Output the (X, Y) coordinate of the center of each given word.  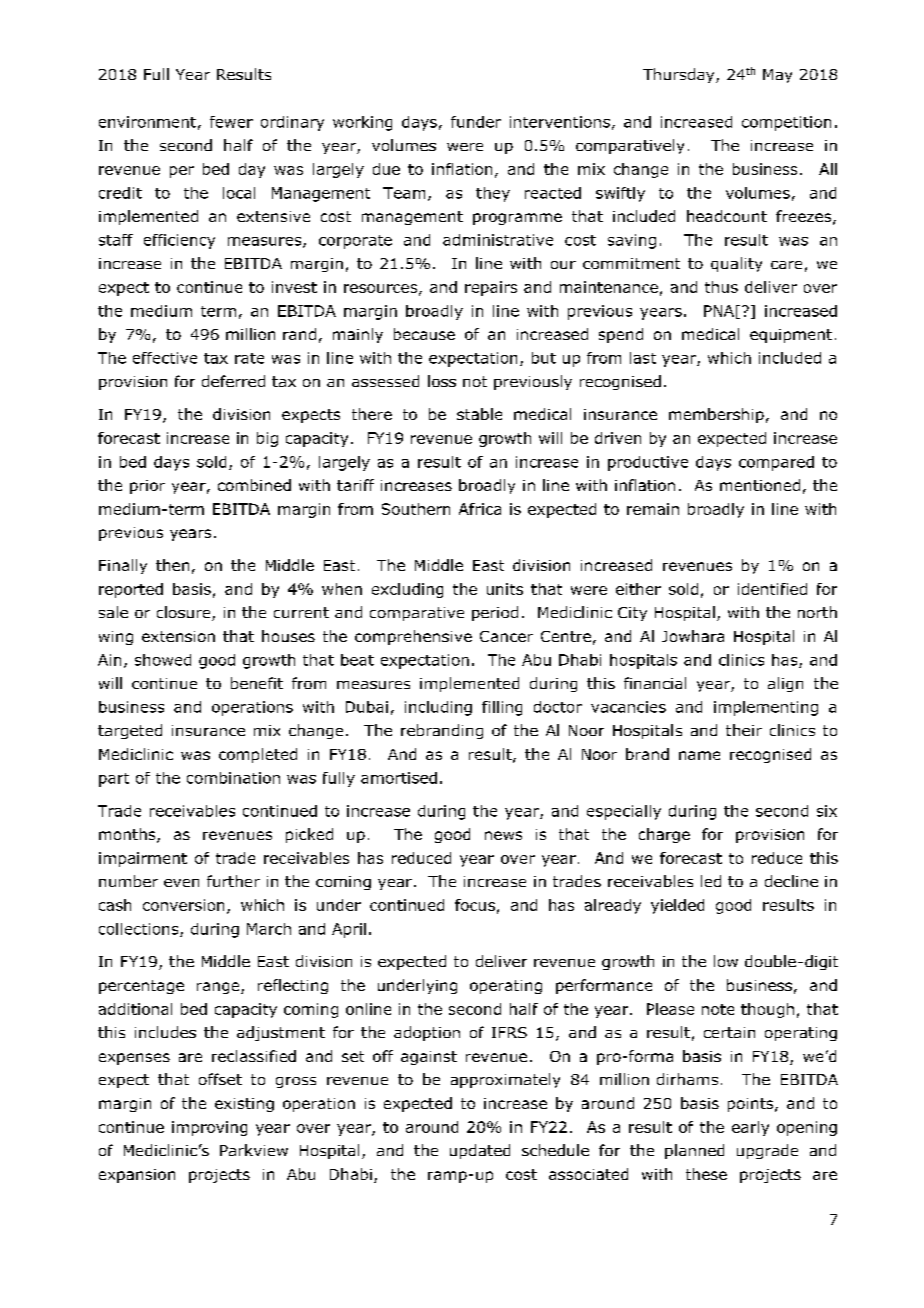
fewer (231, 122)
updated (480, 1151)
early (750, 1128)
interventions (560, 122)
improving (209, 1128)
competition (786, 123)
